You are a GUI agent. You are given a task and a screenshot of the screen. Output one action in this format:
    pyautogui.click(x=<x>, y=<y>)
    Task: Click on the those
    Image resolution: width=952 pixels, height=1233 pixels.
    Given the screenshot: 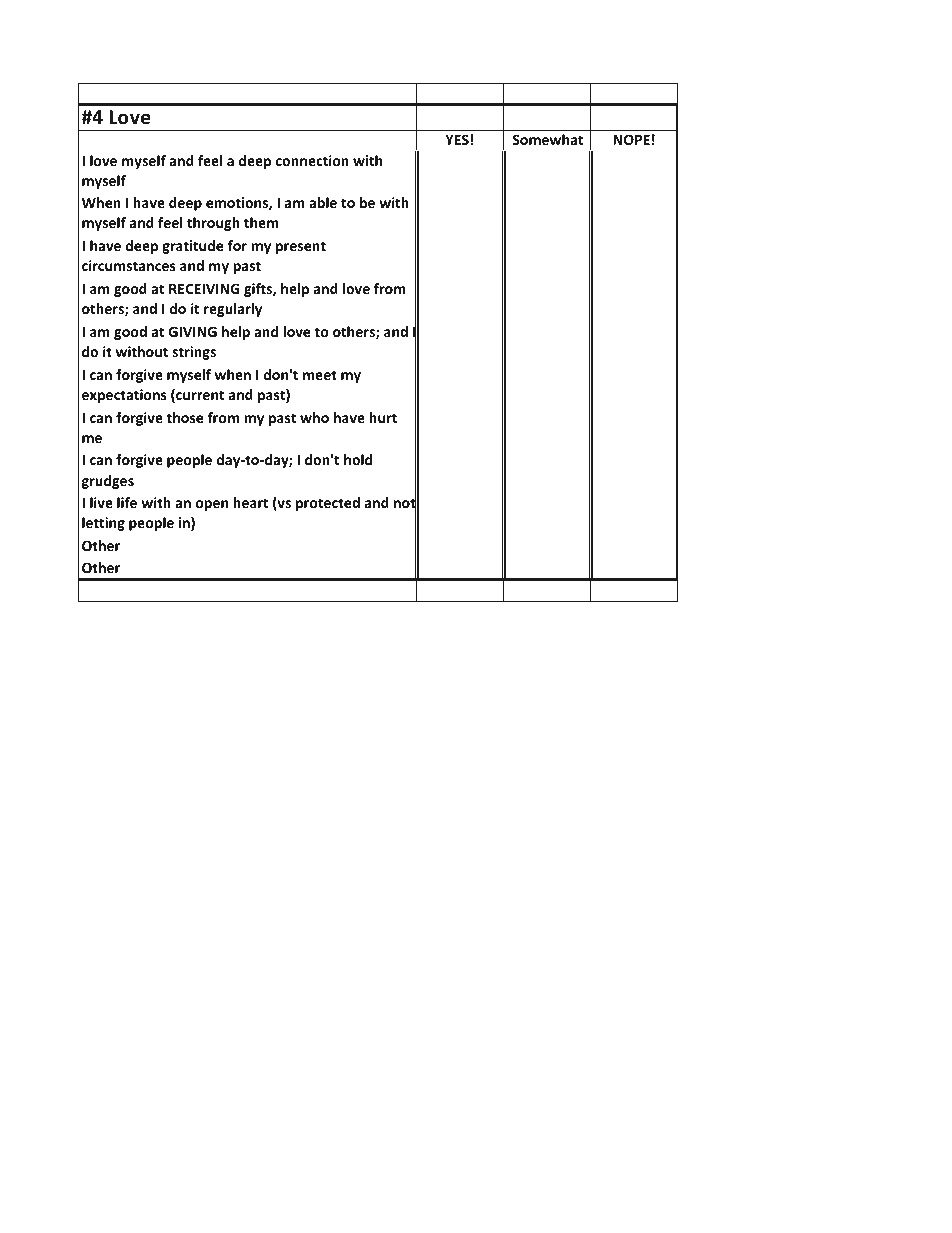 What is the action you would take?
    pyautogui.click(x=184, y=417)
